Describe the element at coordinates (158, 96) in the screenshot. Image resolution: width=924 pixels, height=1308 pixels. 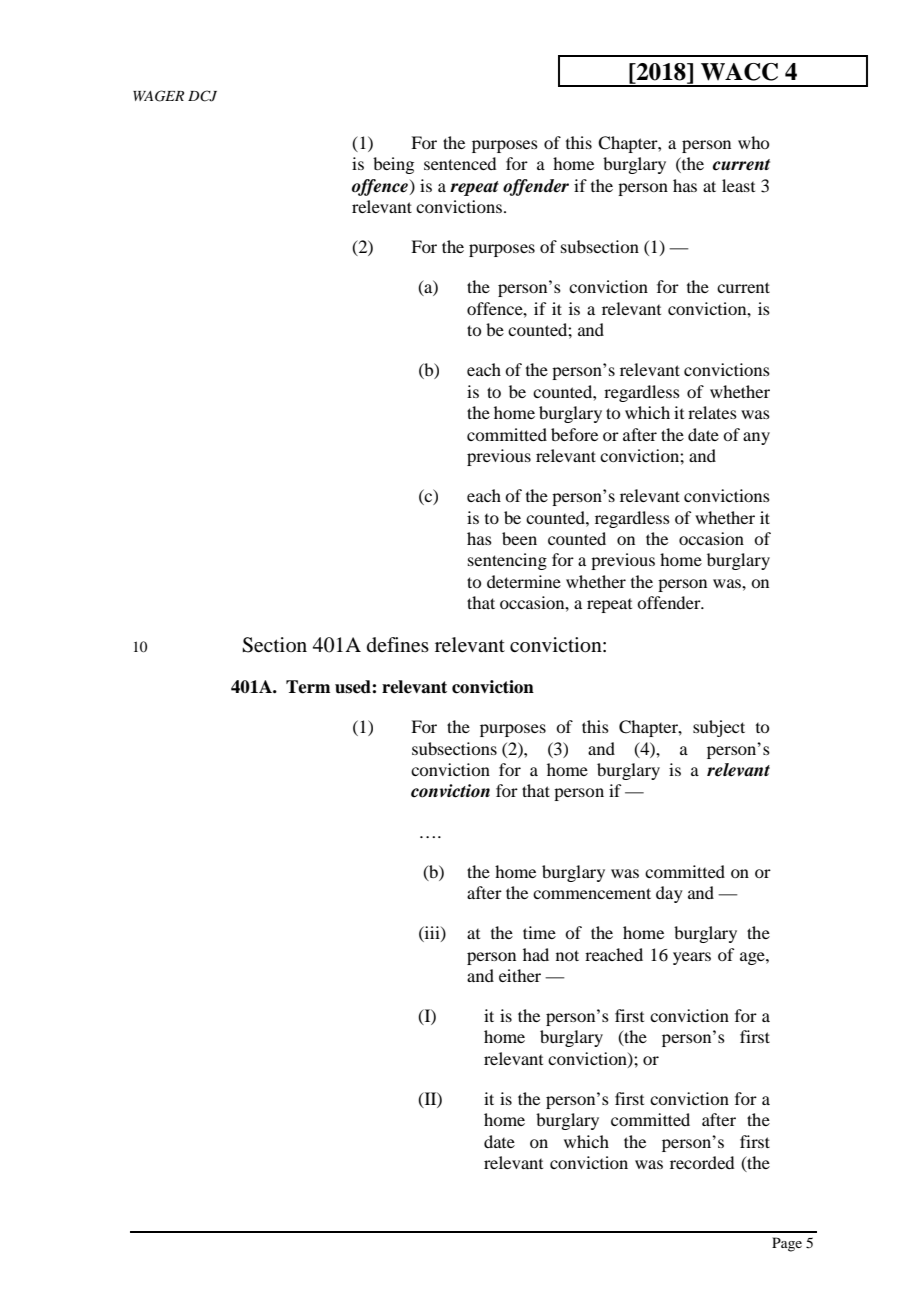
I see `WAGER` at that location.
